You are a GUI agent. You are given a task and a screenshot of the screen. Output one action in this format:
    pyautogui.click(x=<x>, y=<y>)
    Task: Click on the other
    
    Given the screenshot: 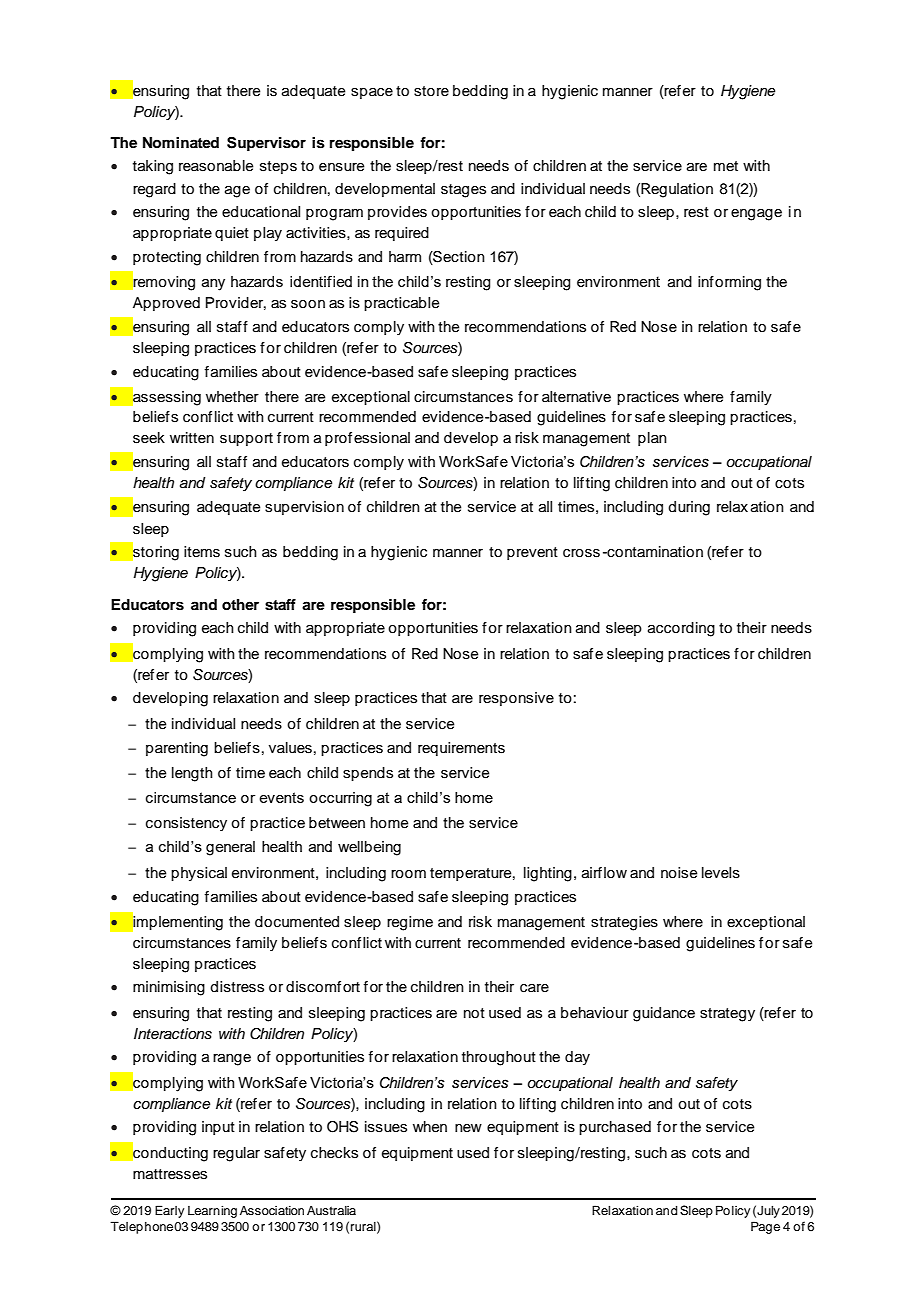 What is the action you would take?
    pyautogui.click(x=240, y=605)
